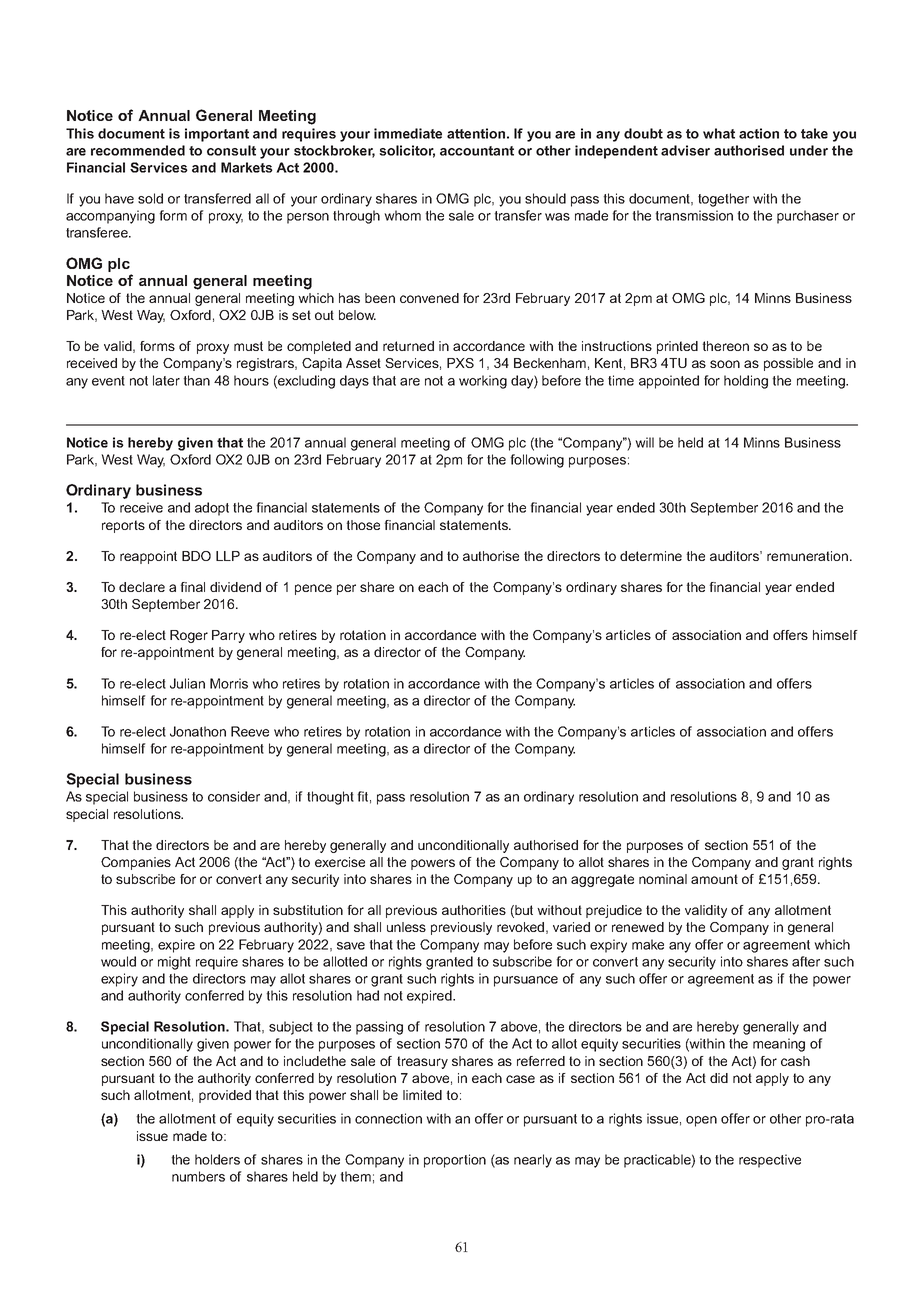  I want to click on accountant, so click(477, 151).
